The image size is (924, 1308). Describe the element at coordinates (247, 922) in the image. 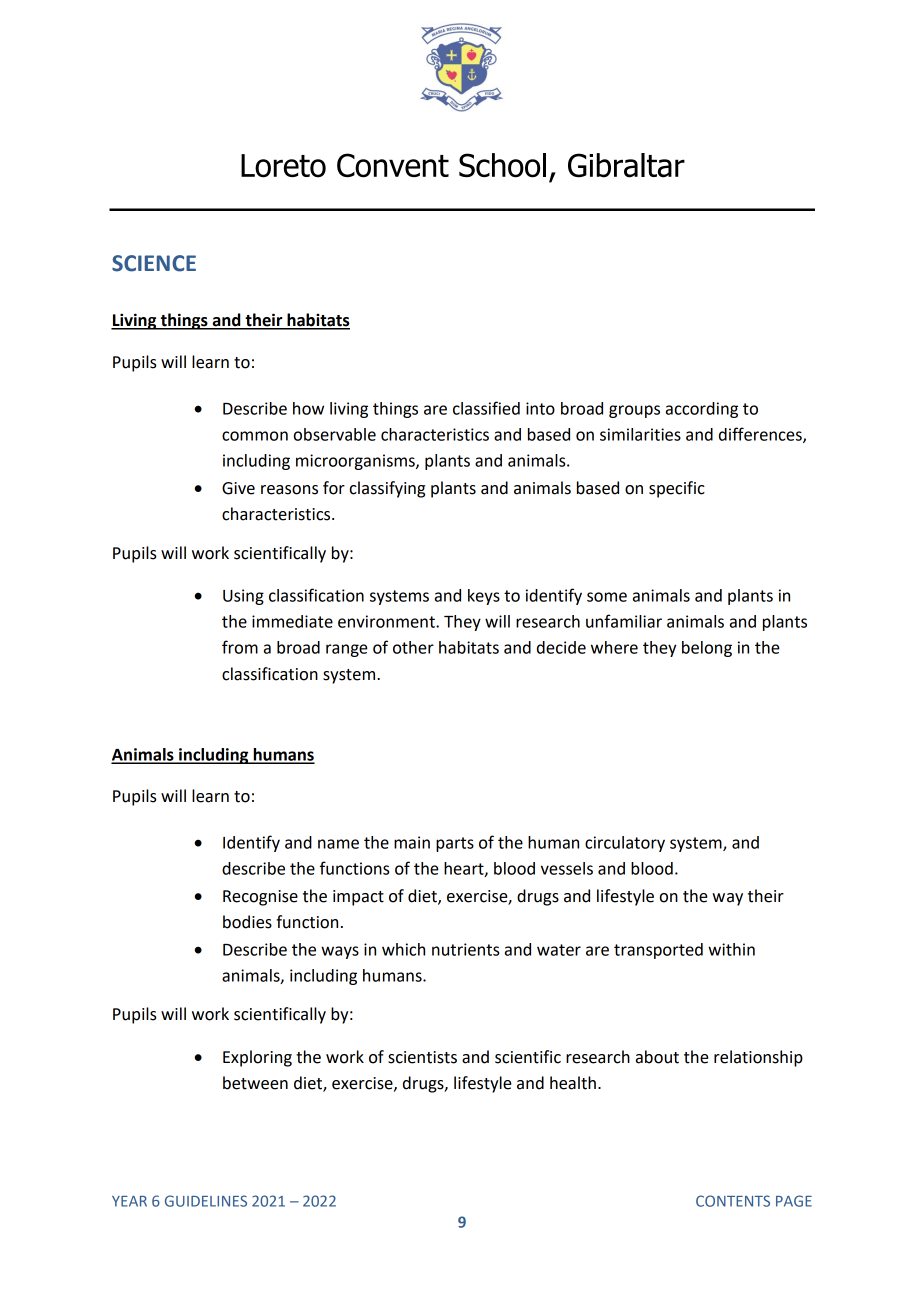

I see `bodies` at that location.
